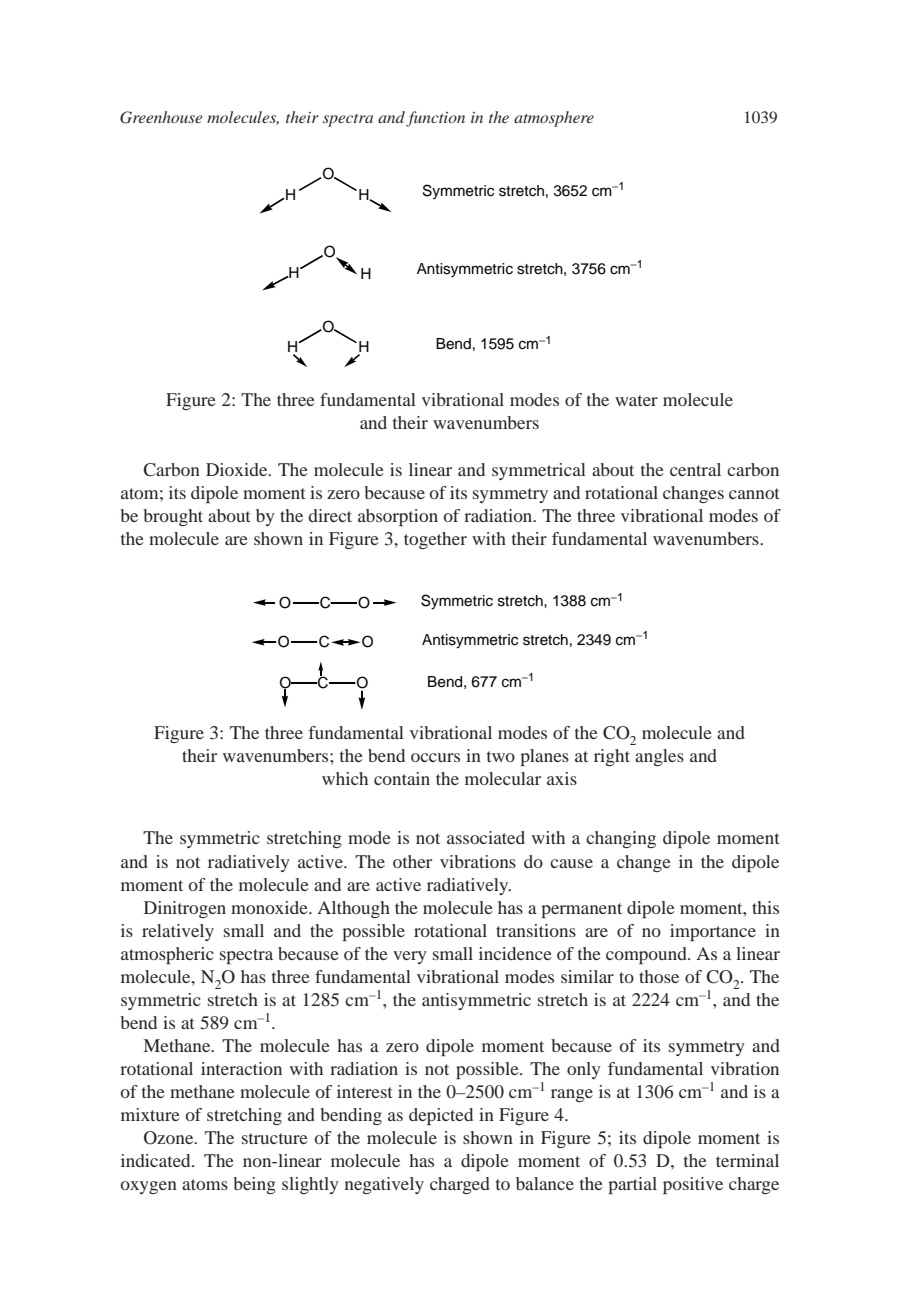 This image has height=1316, width=897. I want to click on function, so click(435, 119).
